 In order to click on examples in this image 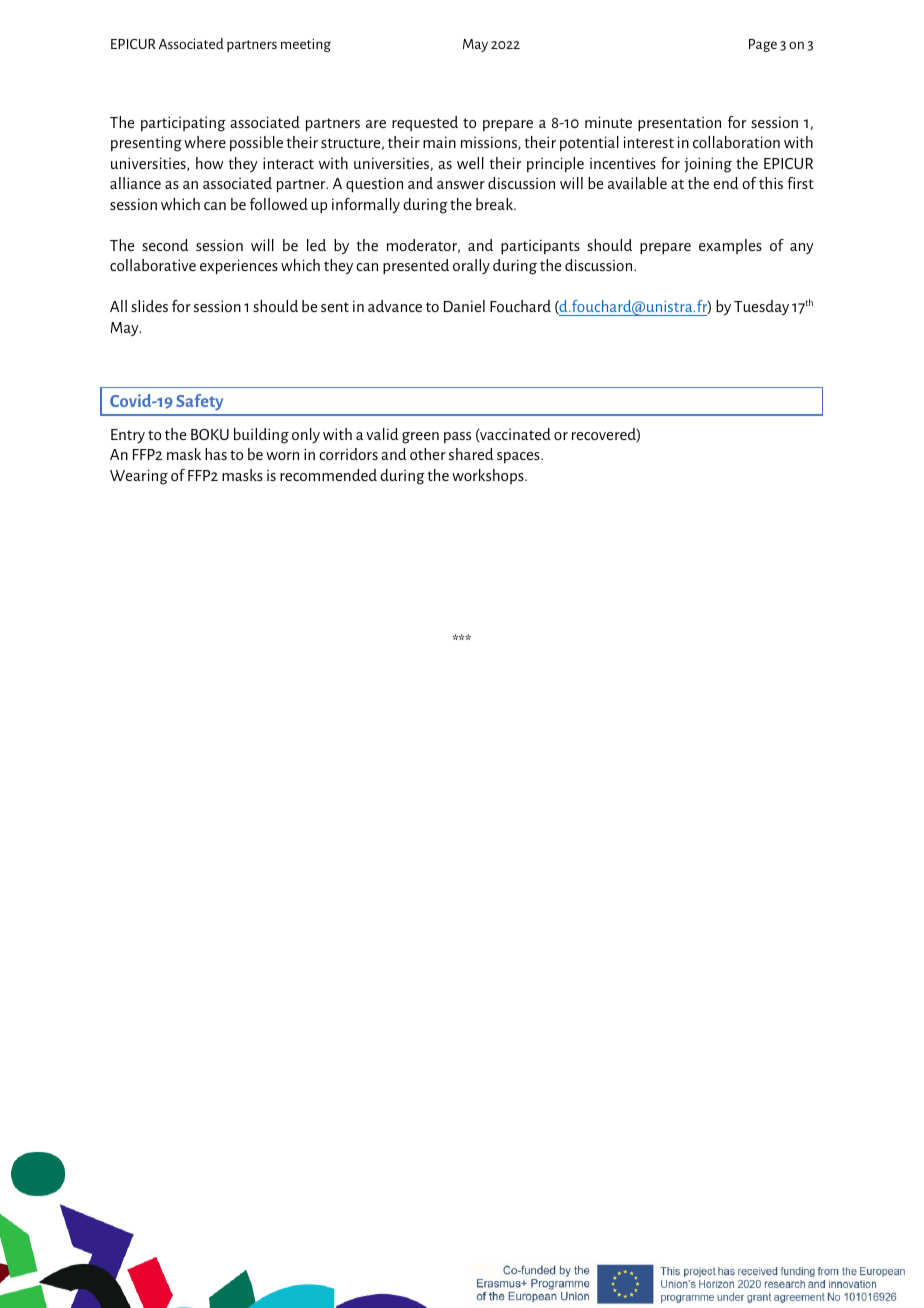, I will do `click(730, 246)`.
